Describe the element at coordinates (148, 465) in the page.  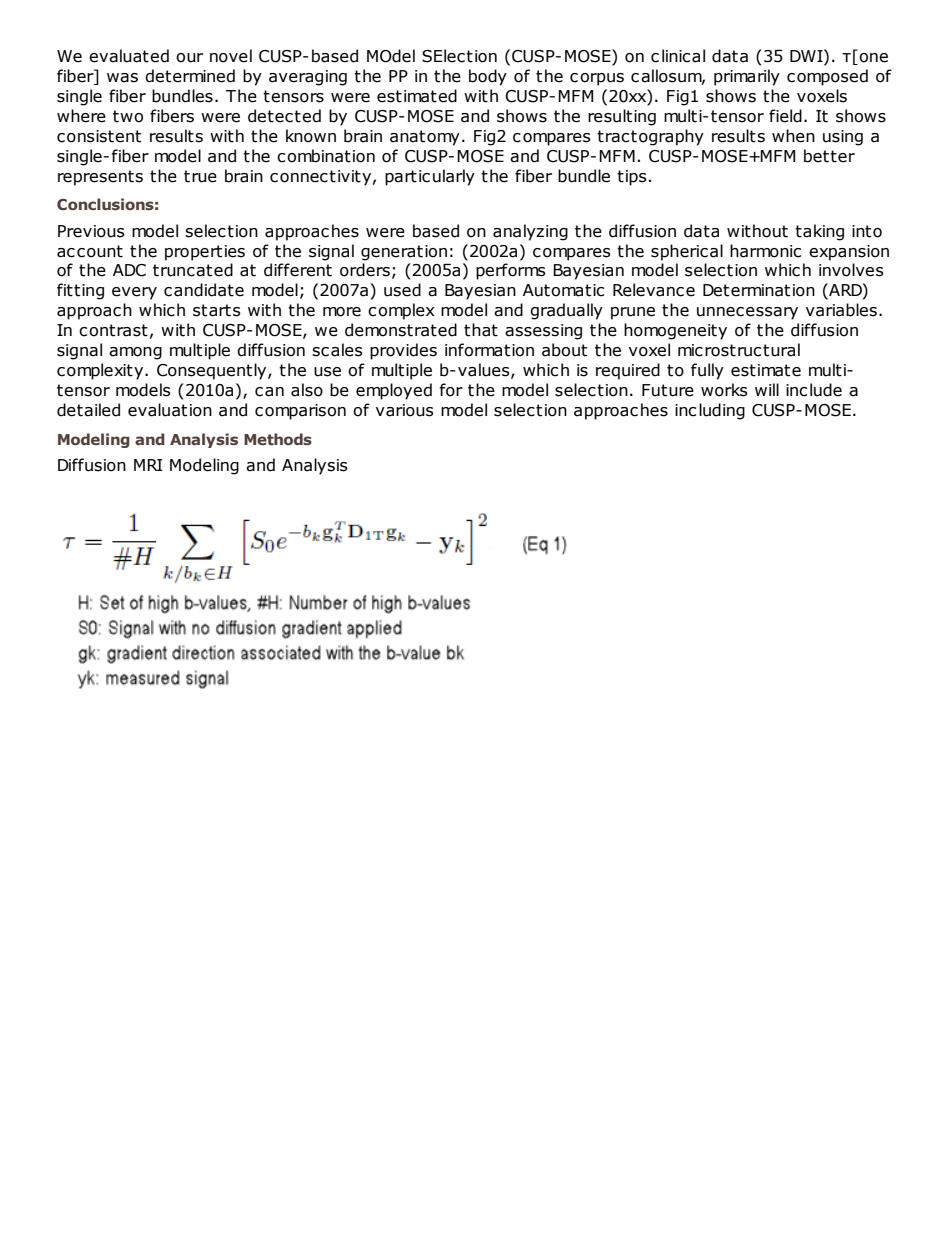
I see `MRI` at that location.
